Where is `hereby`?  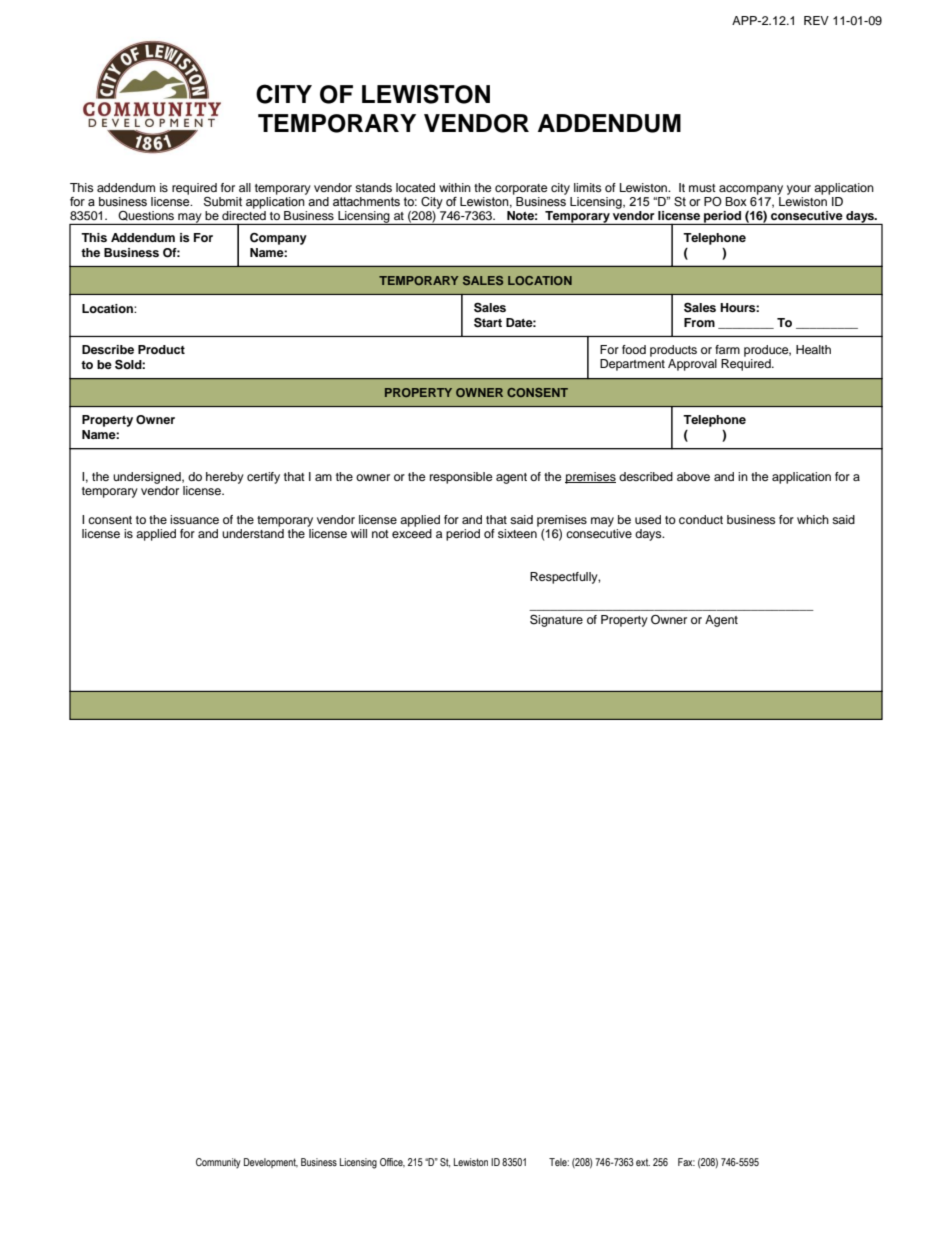
hereby is located at coordinates (225, 478).
